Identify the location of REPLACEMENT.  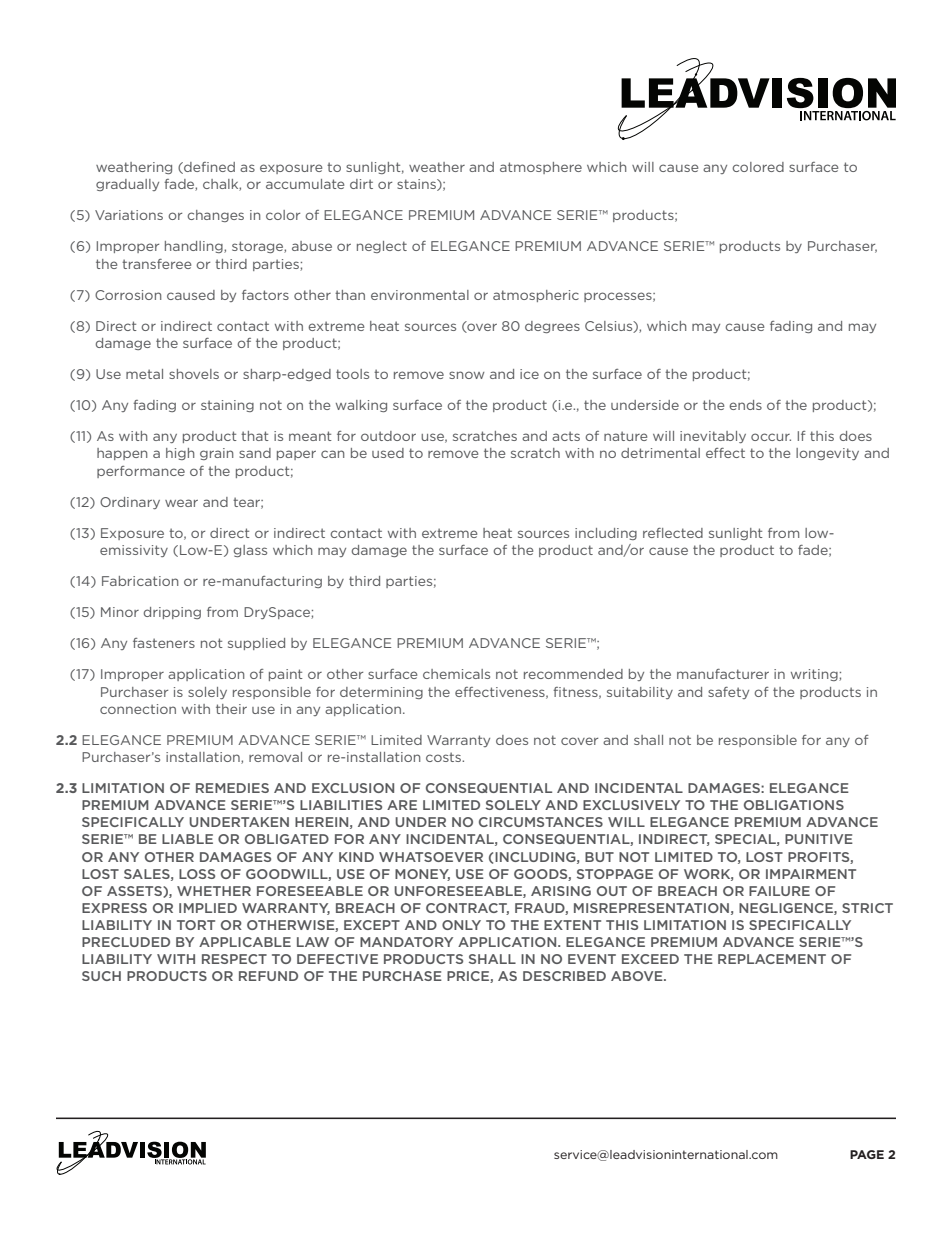
(772, 959).
